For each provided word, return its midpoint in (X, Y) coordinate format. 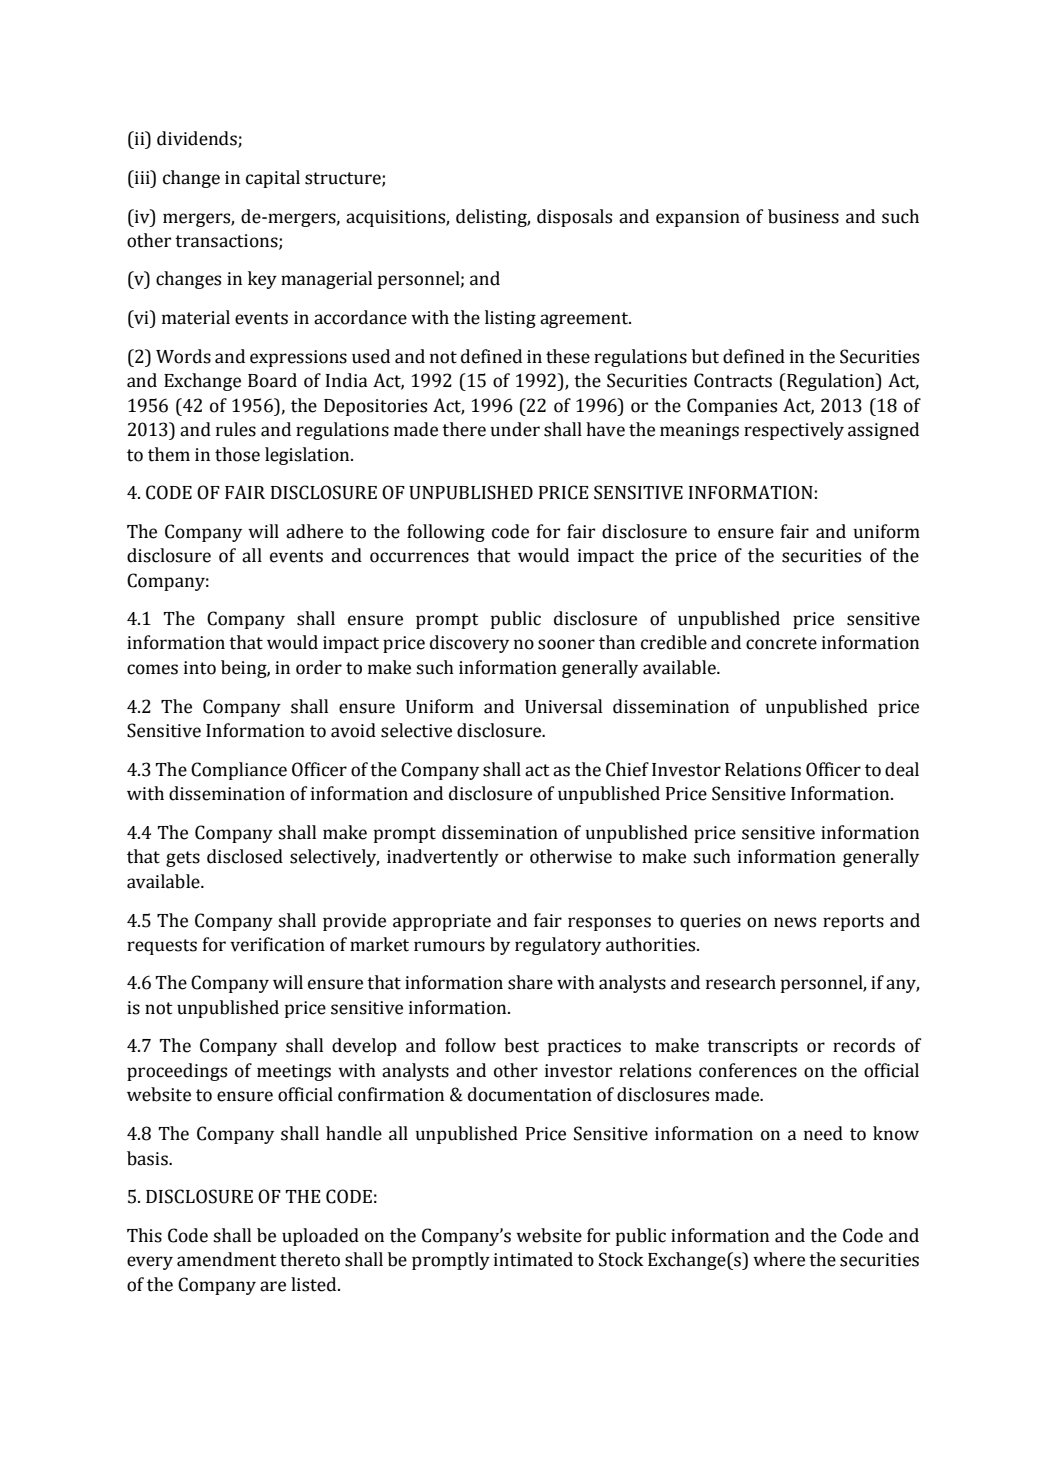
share (530, 982)
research (741, 982)
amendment (227, 1259)
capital (273, 179)
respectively (794, 431)
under (515, 429)
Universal (563, 706)
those (237, 454)
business (803, 216)
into (200, 668)
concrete (781, 643)
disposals (574, 218)
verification (277, 944)
